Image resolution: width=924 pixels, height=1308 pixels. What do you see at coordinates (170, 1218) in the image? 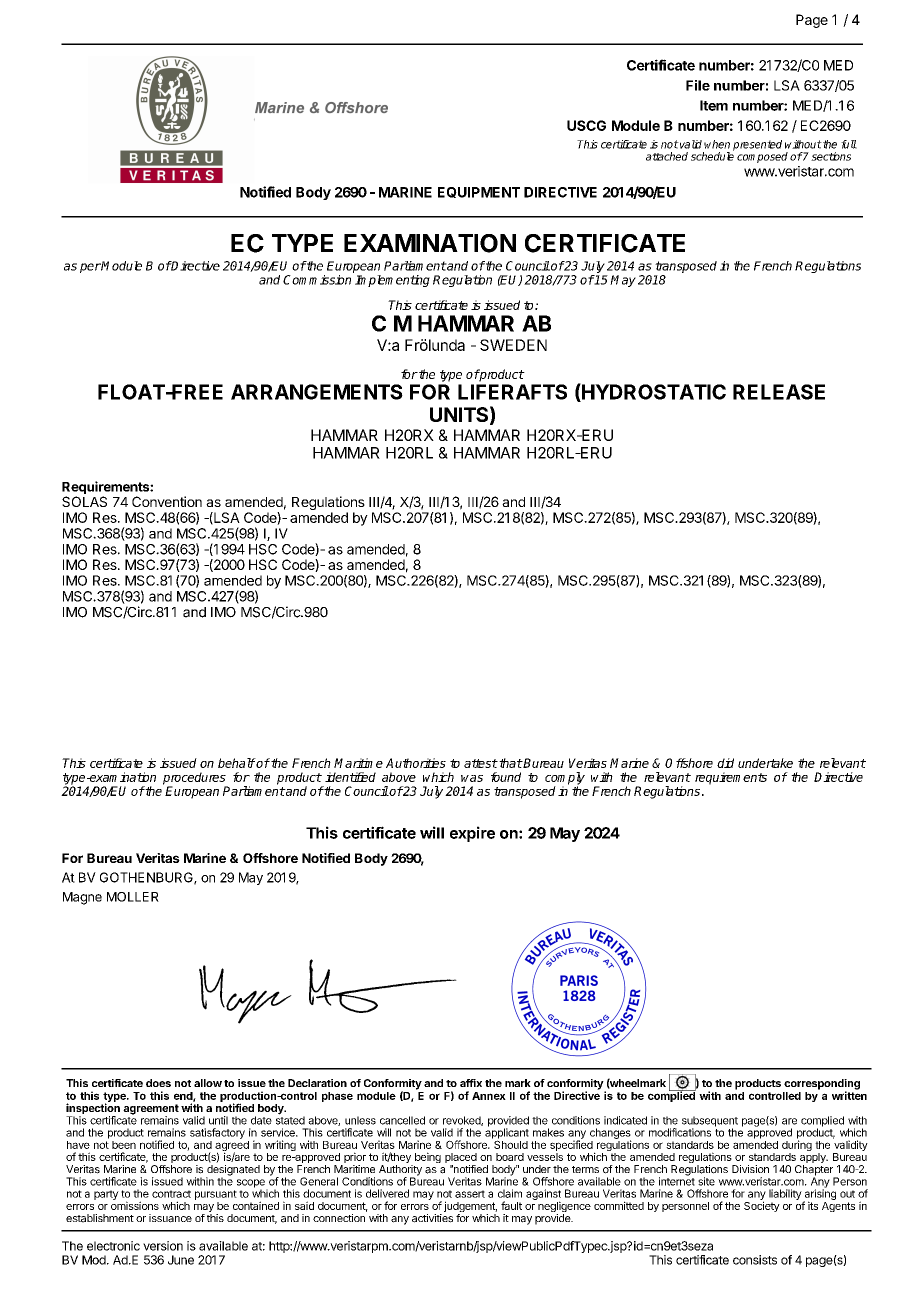
I see `issuance` at bounding box center [170, 1218].
